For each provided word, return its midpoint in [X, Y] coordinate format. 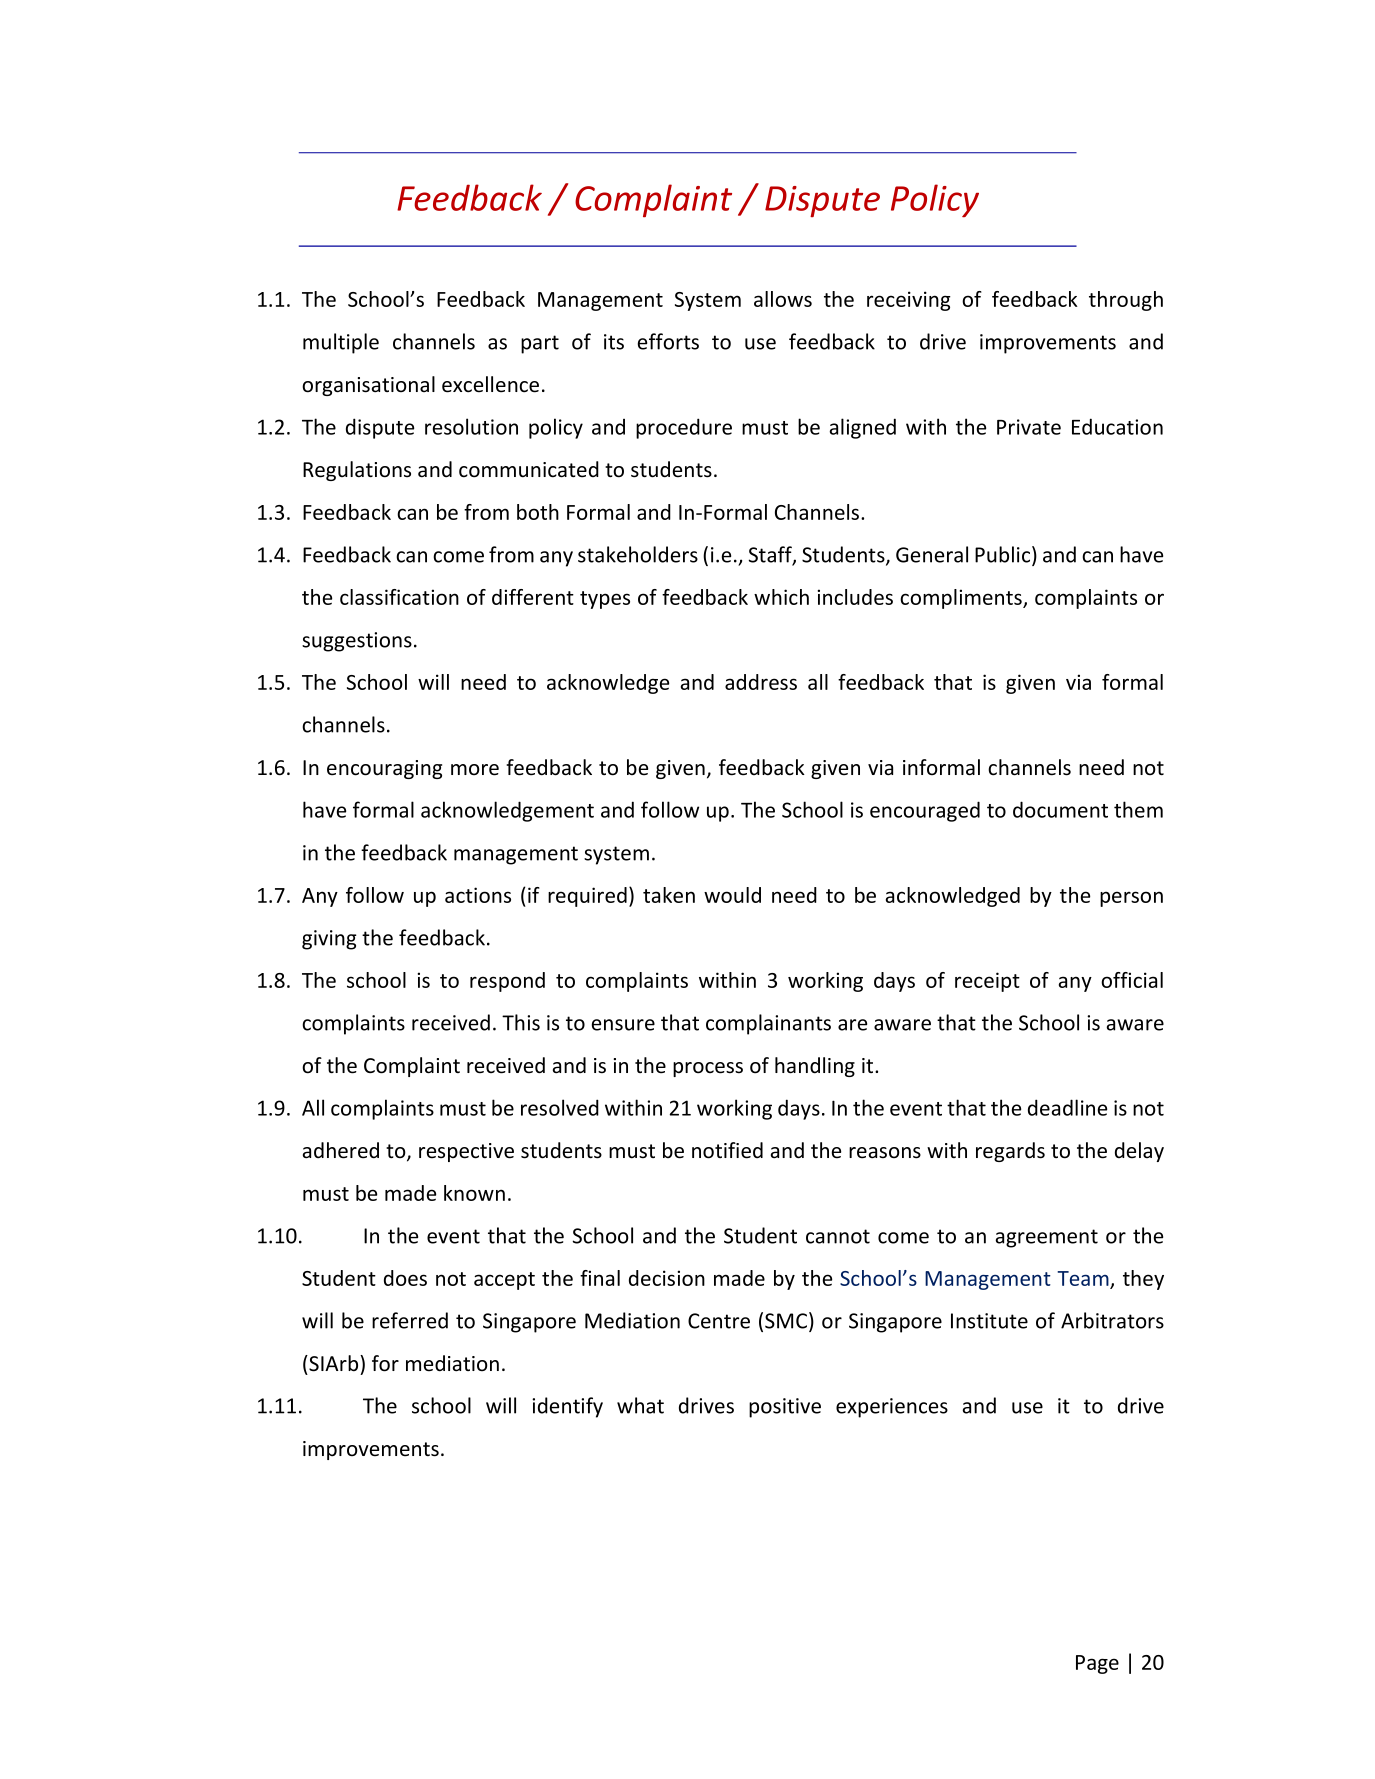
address [761, 682]
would [732, 895]
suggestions [357, 642]
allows [783, 299]
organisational [368, 386]
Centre [719, 1321]
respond [507, 982]
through [1126, 301]
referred [410, 1320]
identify [567, 1407]
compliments [962, 599]
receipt [987, 982]
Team [1084, 1280]
